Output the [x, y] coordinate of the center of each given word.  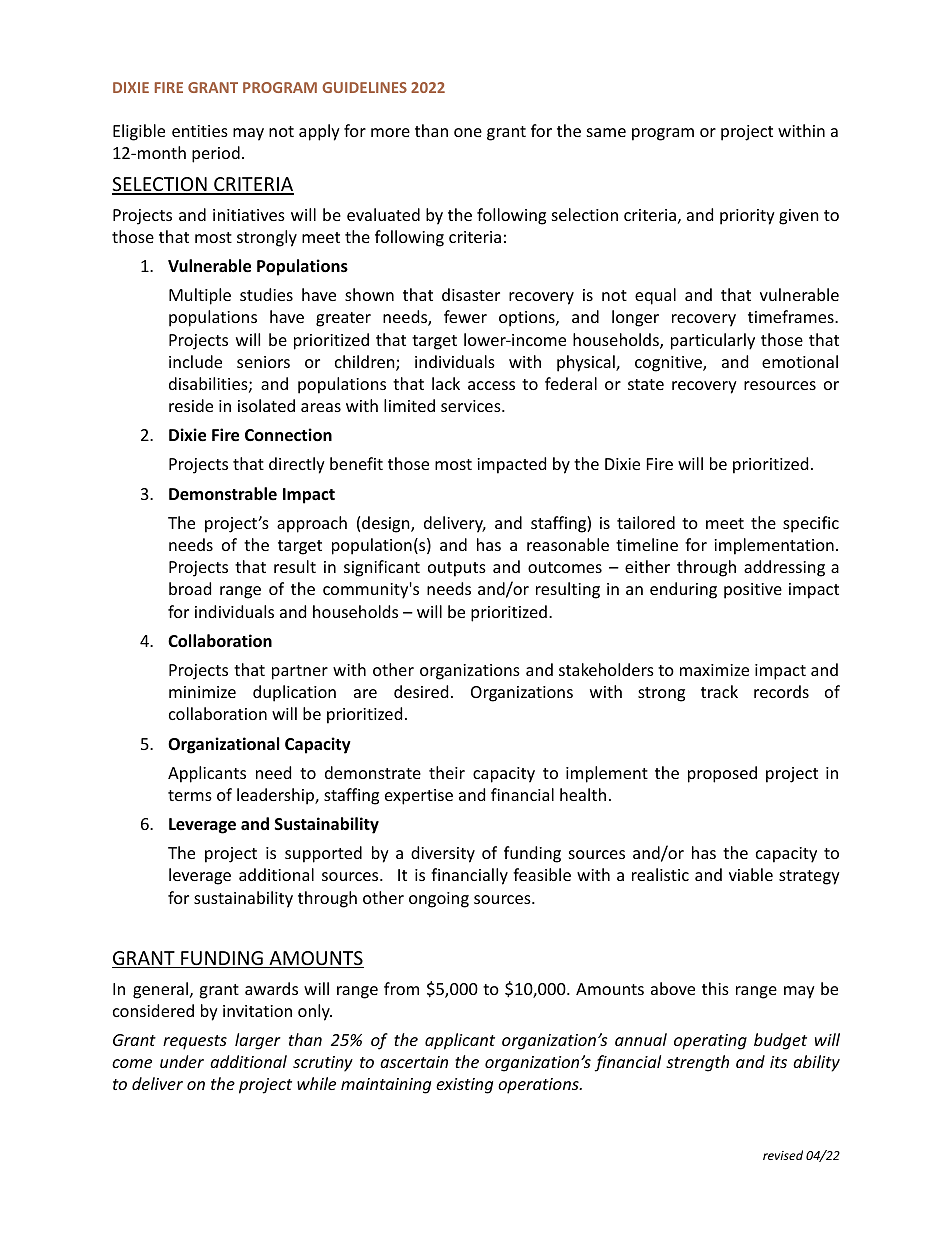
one [468, 132]
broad [190, 588]
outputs [457, 569]
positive [753, 591]
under [182, 1061]
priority [747, 217]
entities [200, 131]
